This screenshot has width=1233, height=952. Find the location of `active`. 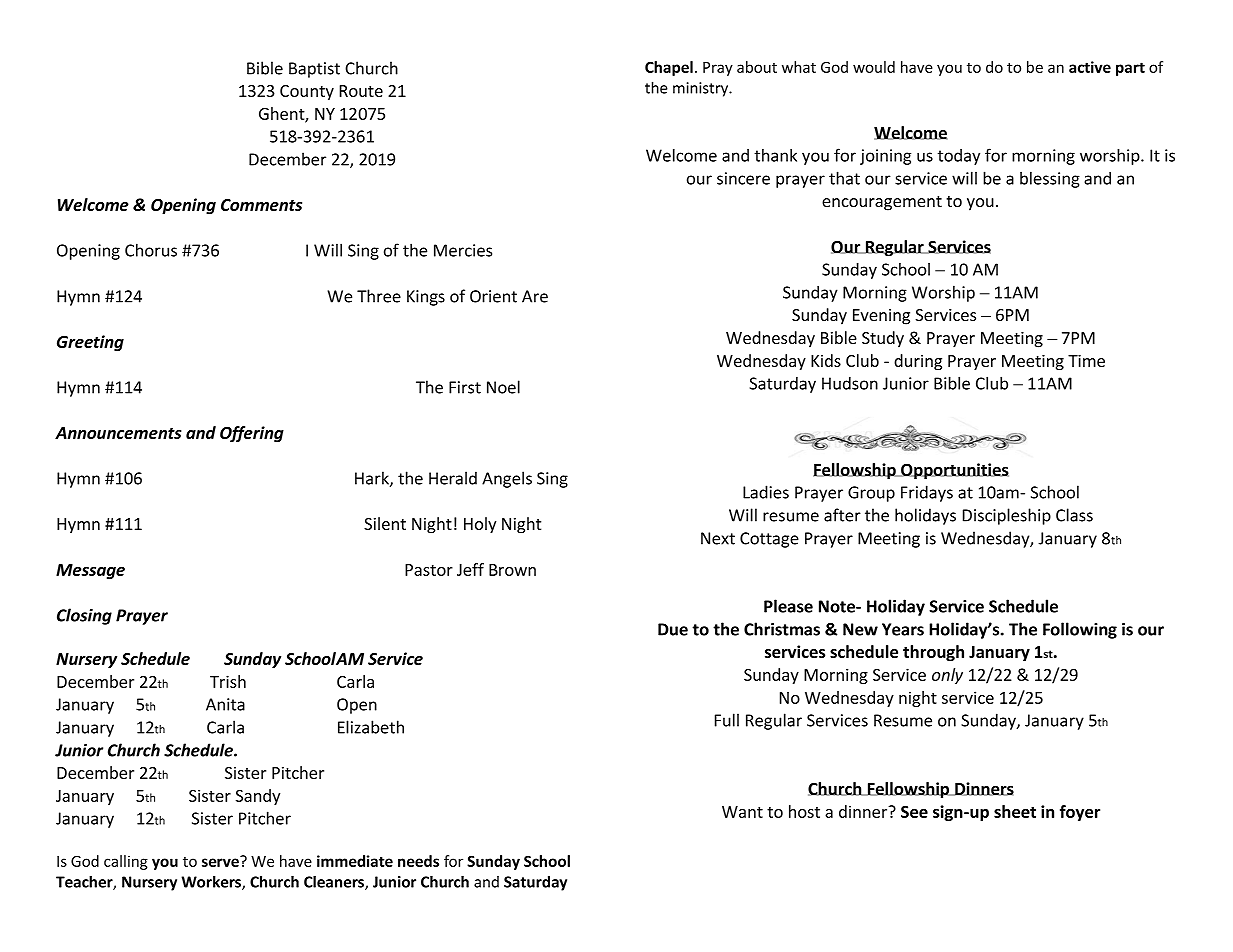

active is located at coordinates (1090, 67).
